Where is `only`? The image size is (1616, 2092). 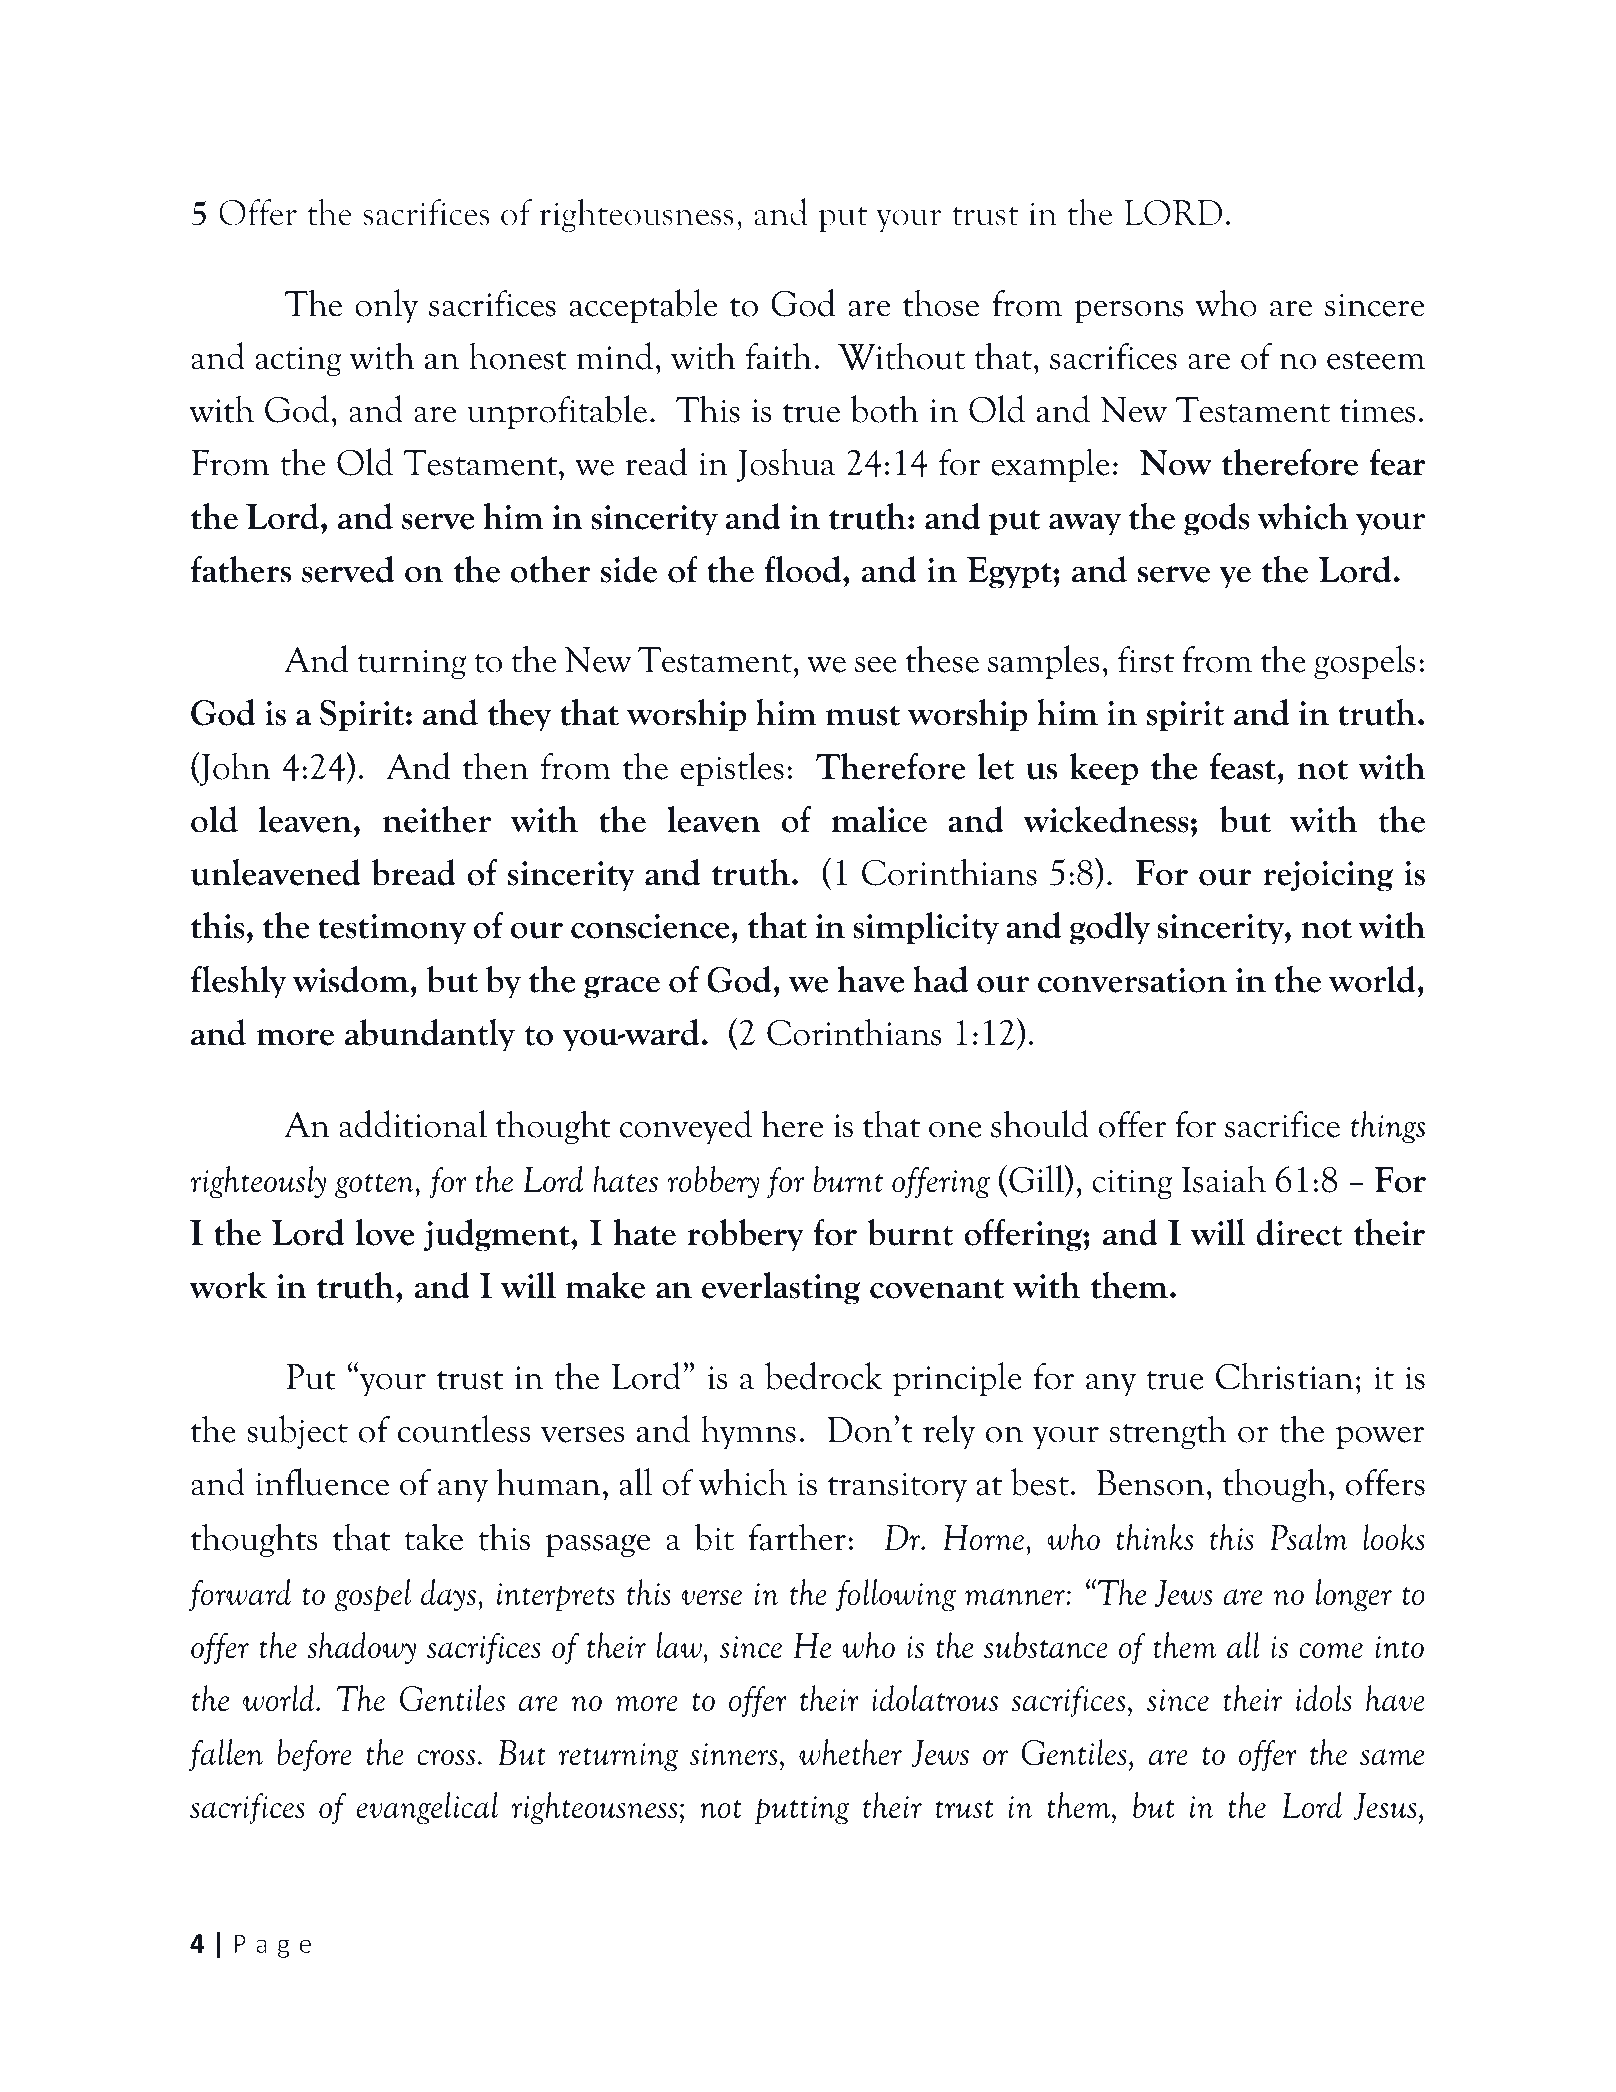
only is located at coordinates (386, 306).
